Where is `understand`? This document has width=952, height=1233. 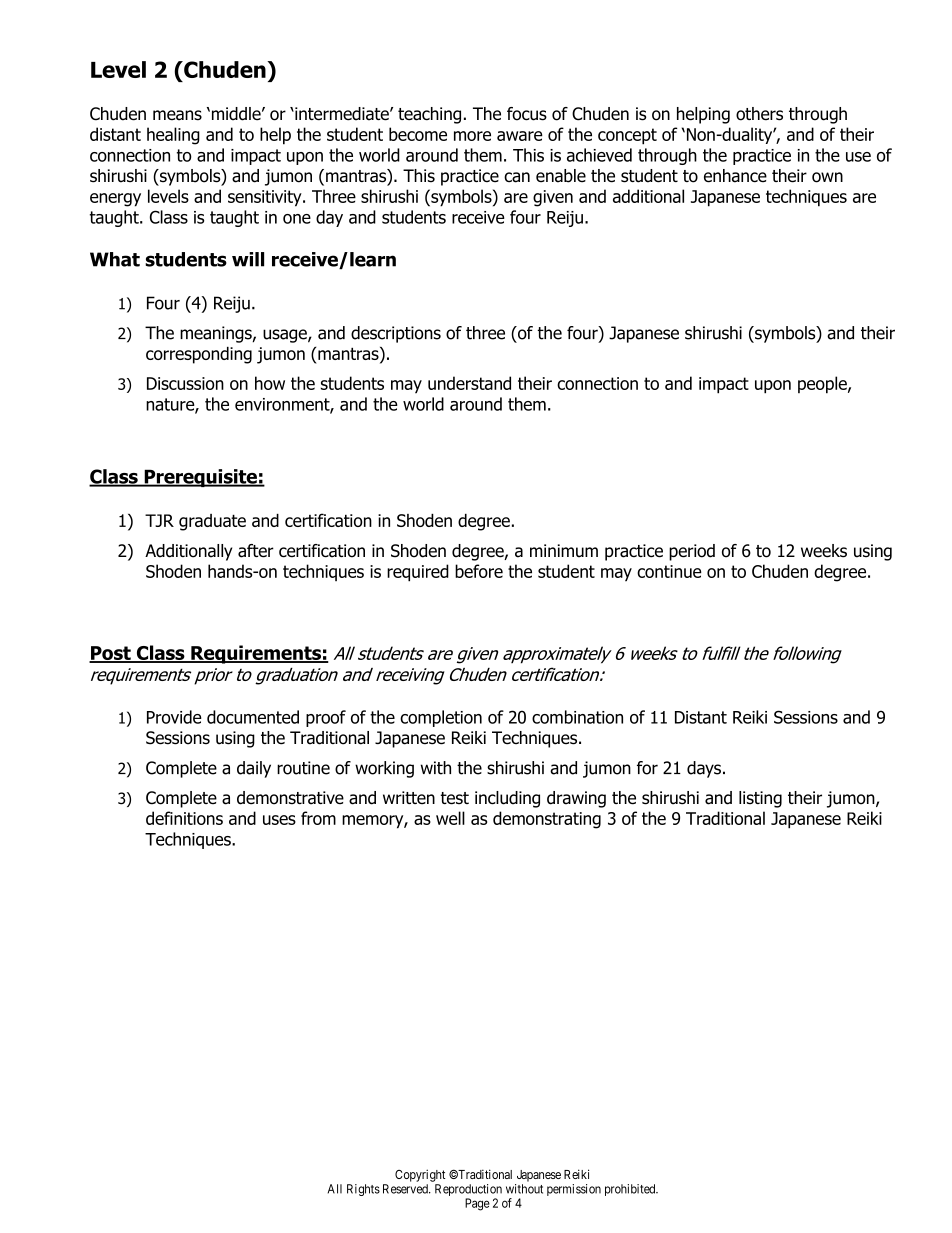 understand is located at coordinates (469, 383).
